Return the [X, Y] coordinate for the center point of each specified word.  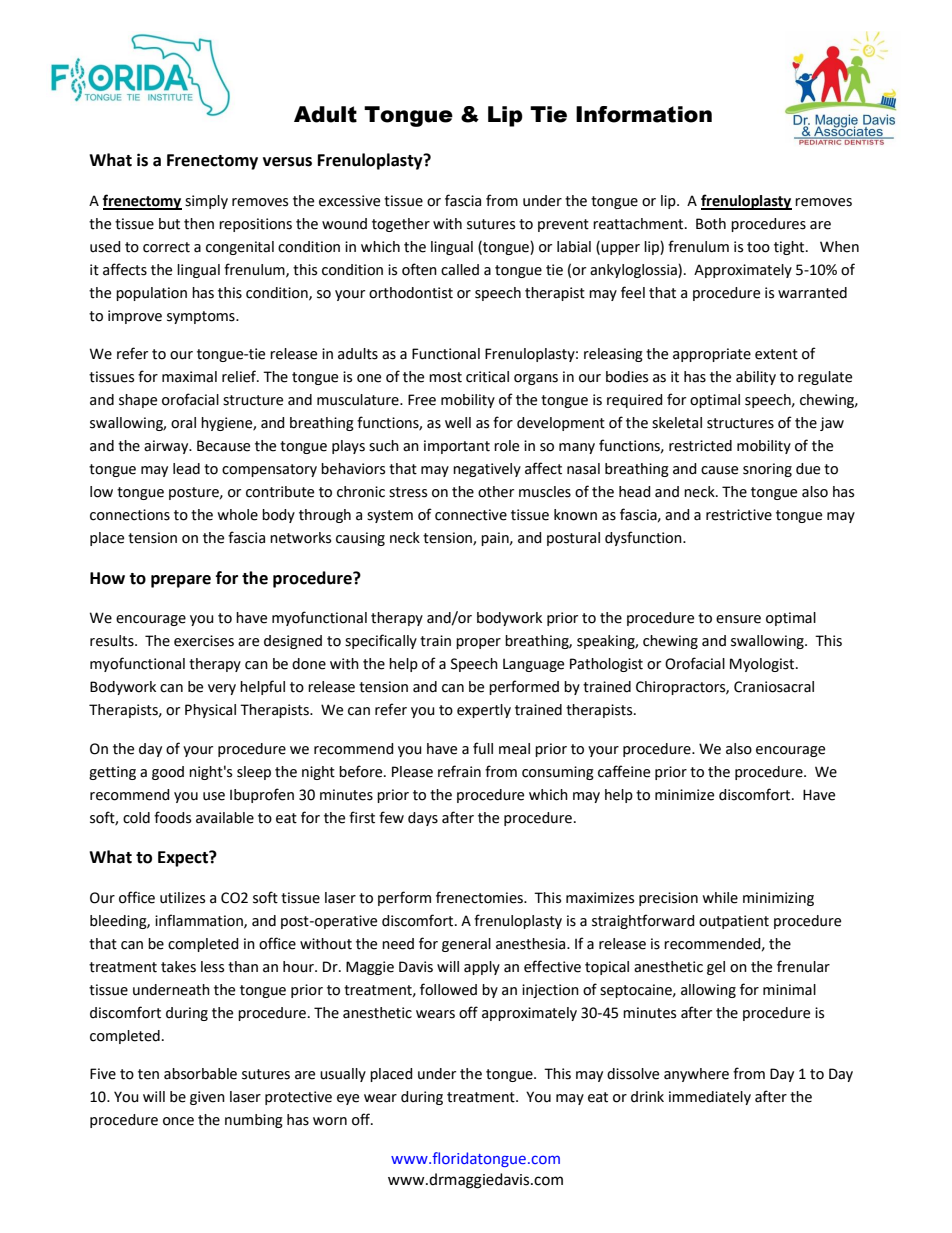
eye [348, 1099]
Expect [184, 859]
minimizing [778, 899]
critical [487, 377]
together [401, 225]
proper [478, 643]
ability [756, 378]
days [423, 819]
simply [206, 202]
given [207, 1098]
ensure [738, 619]
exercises [204, 641]
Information [644, 114]
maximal [189, 377]
